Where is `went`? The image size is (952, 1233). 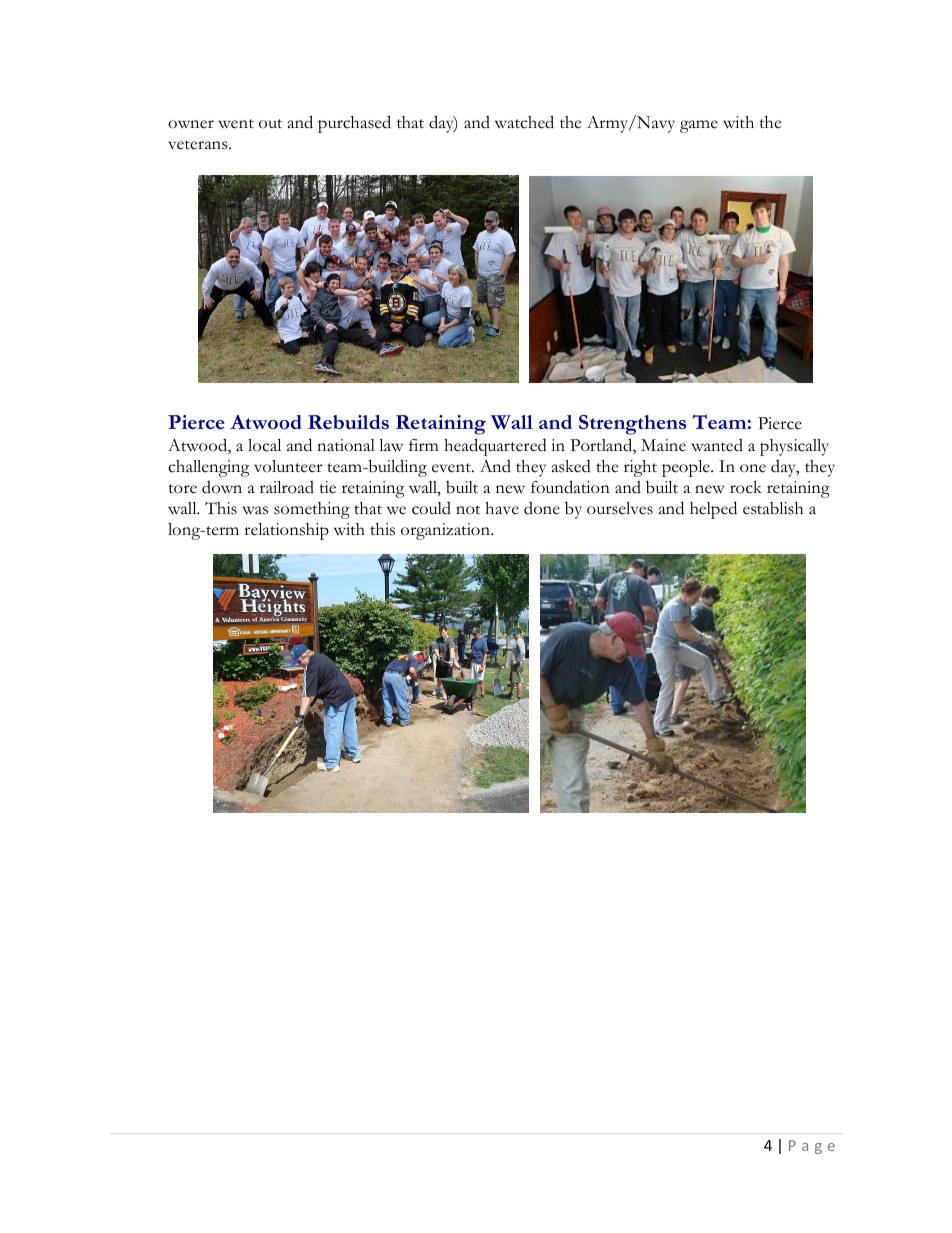
went is located at coordinates (236, 124).
